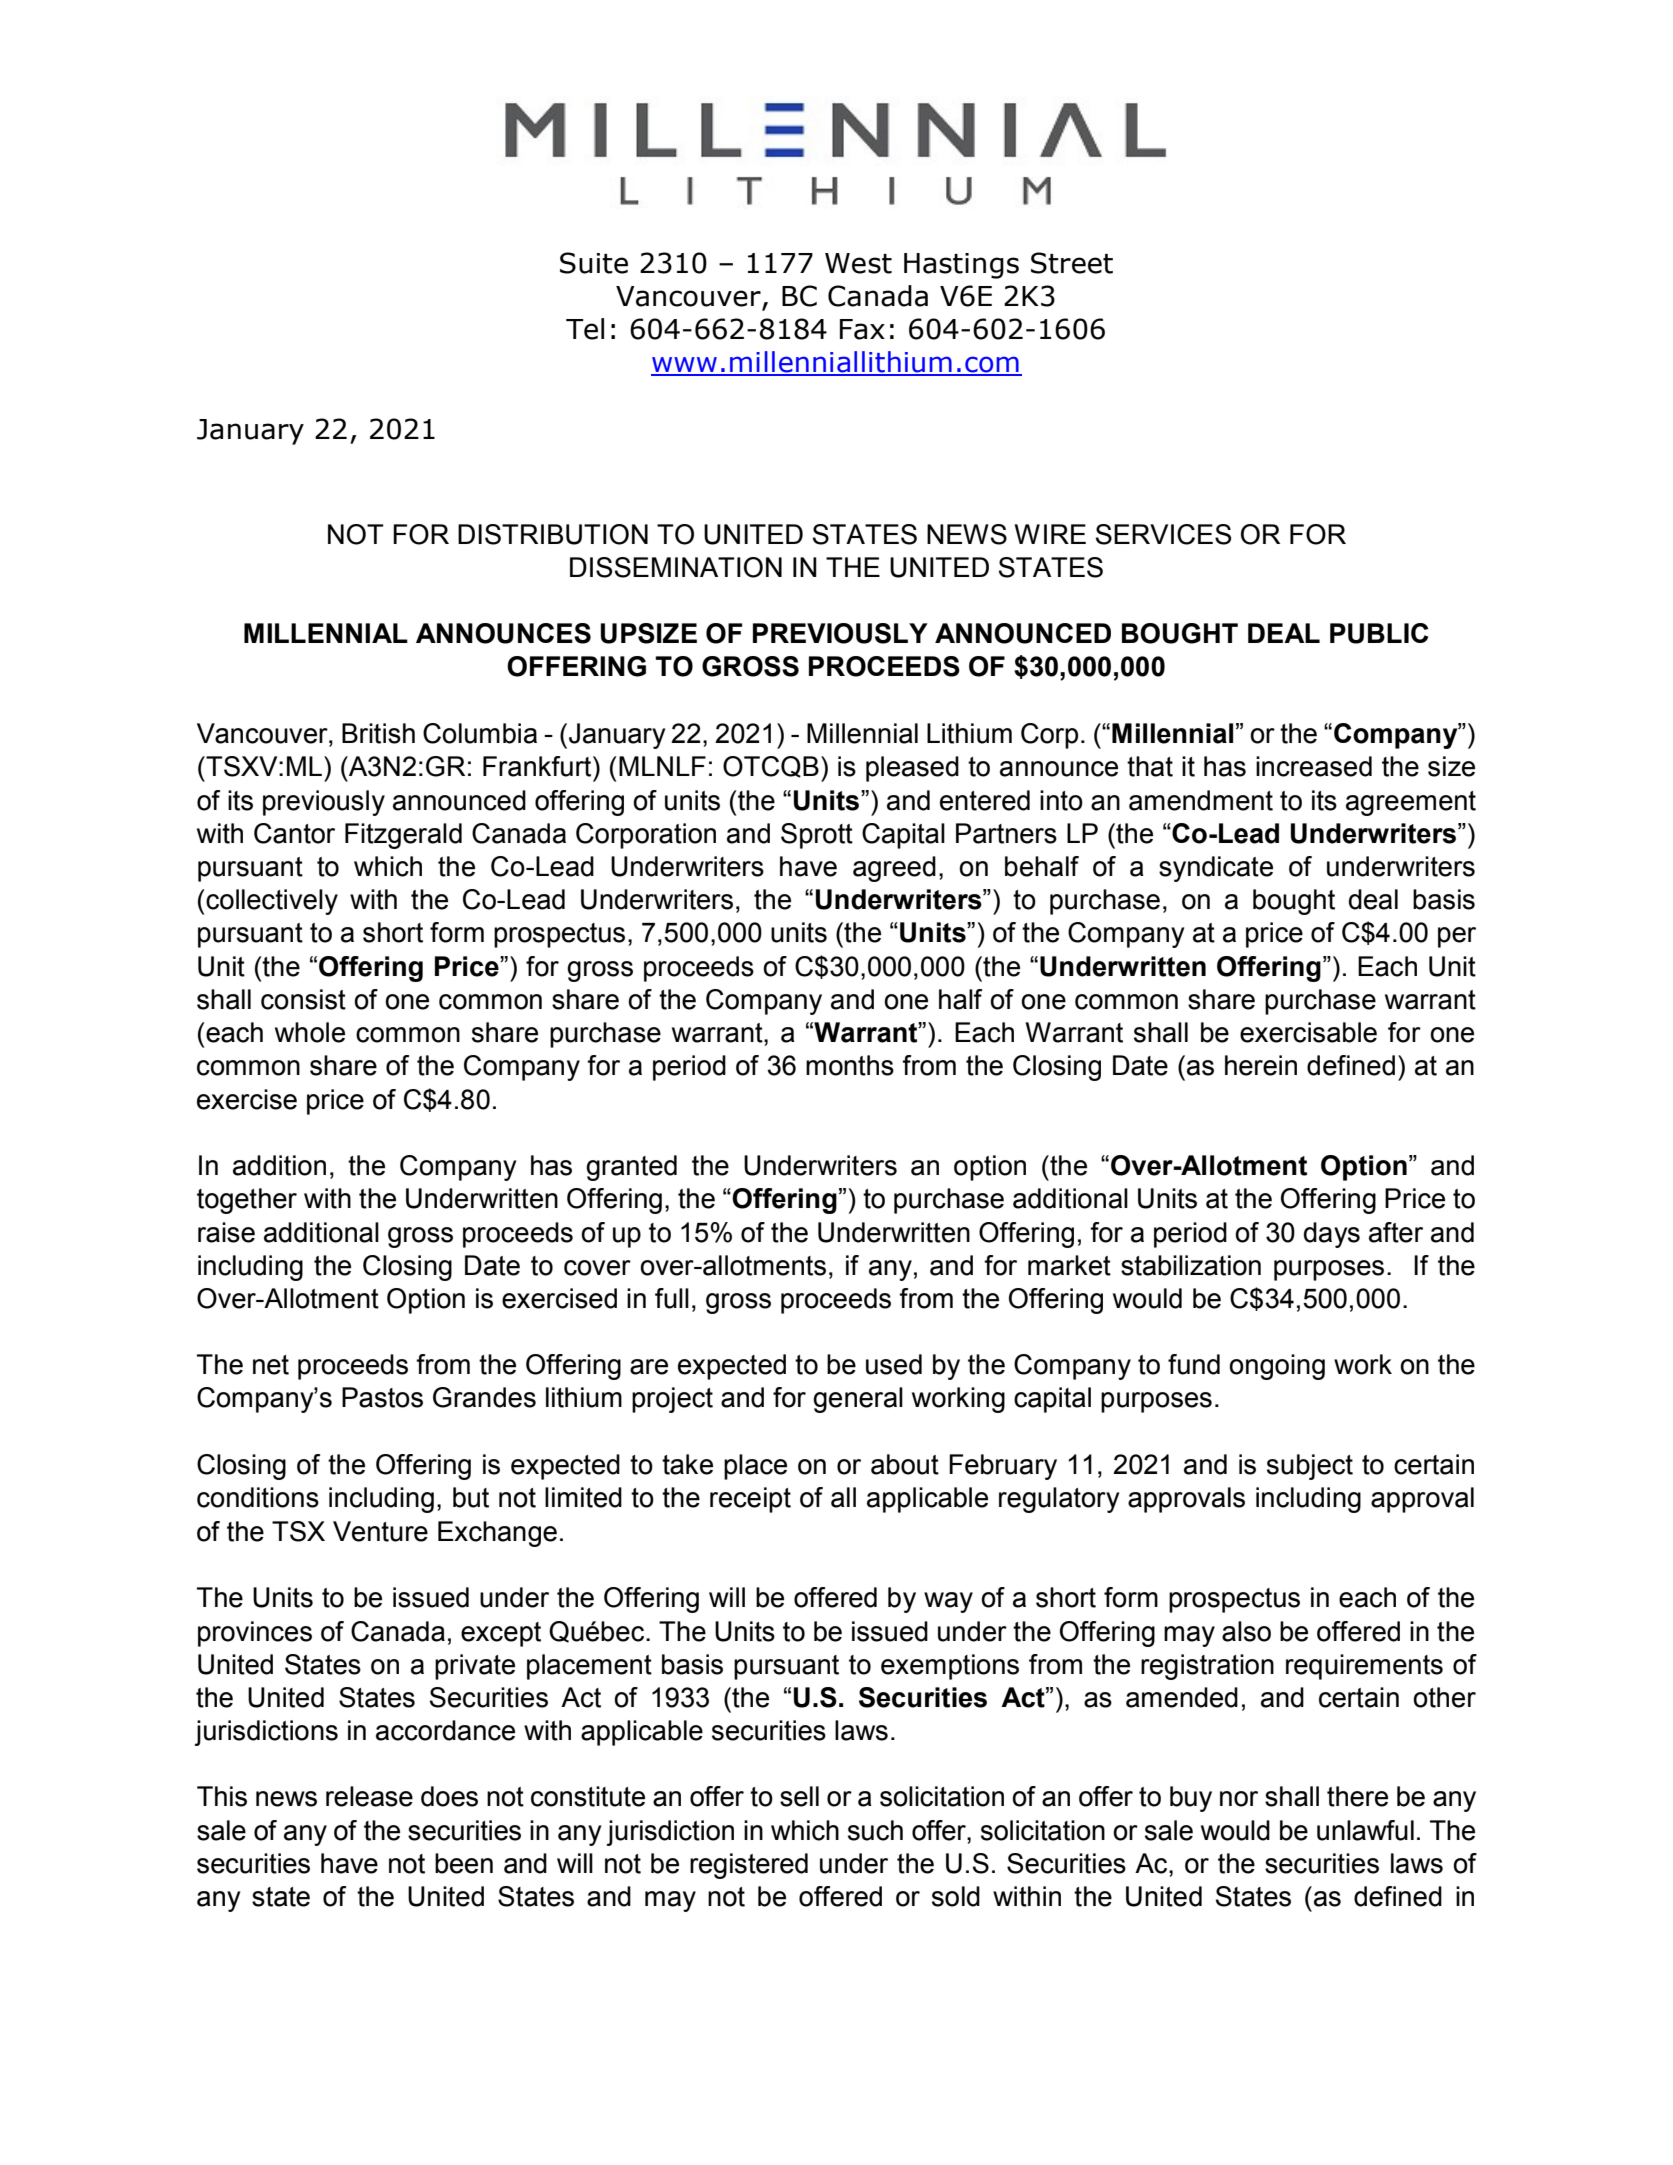 This page has width=1673, height=2165. I want to click on Tel, so click(585, 329).
